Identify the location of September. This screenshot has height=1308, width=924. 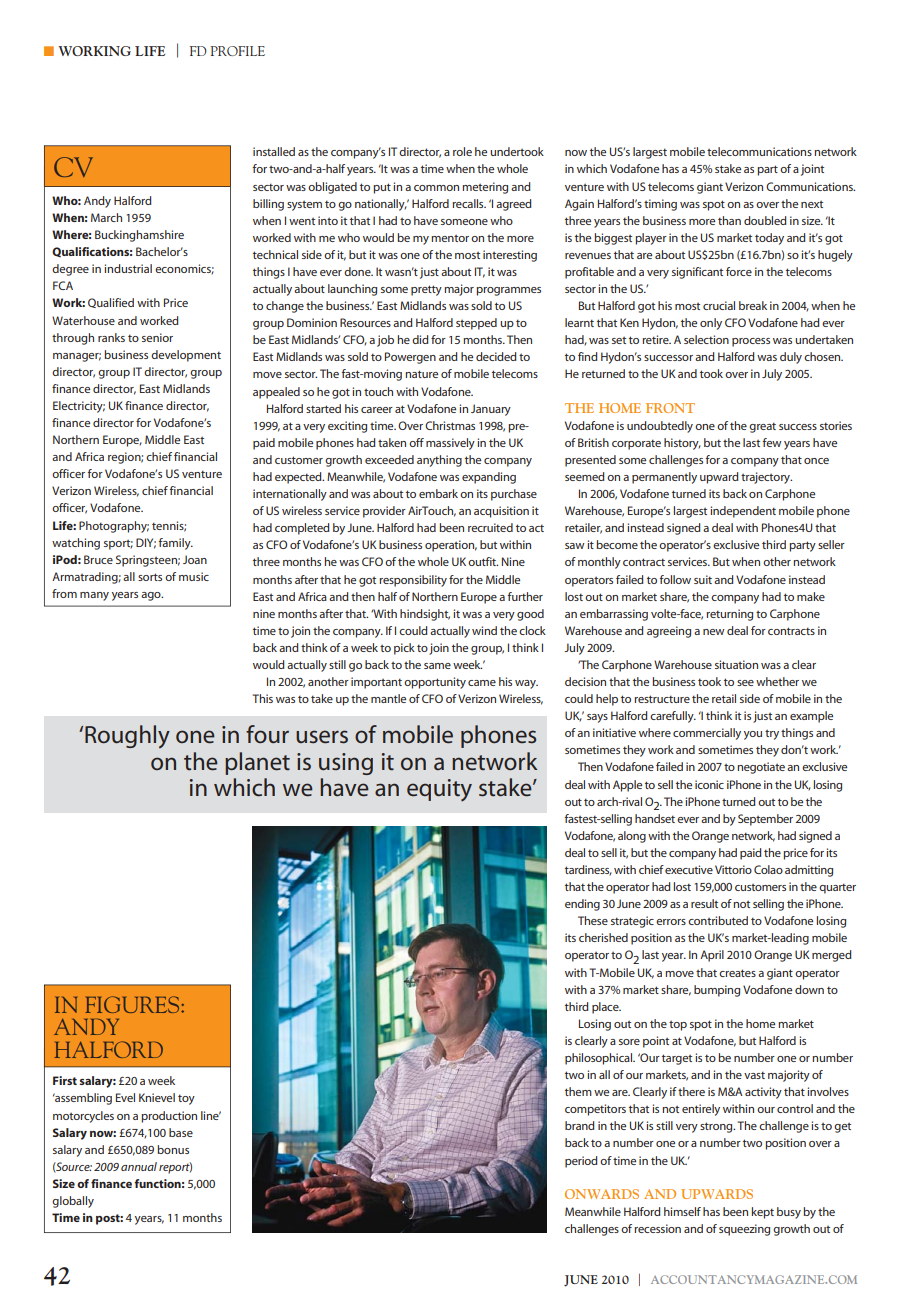
(765, 820).
